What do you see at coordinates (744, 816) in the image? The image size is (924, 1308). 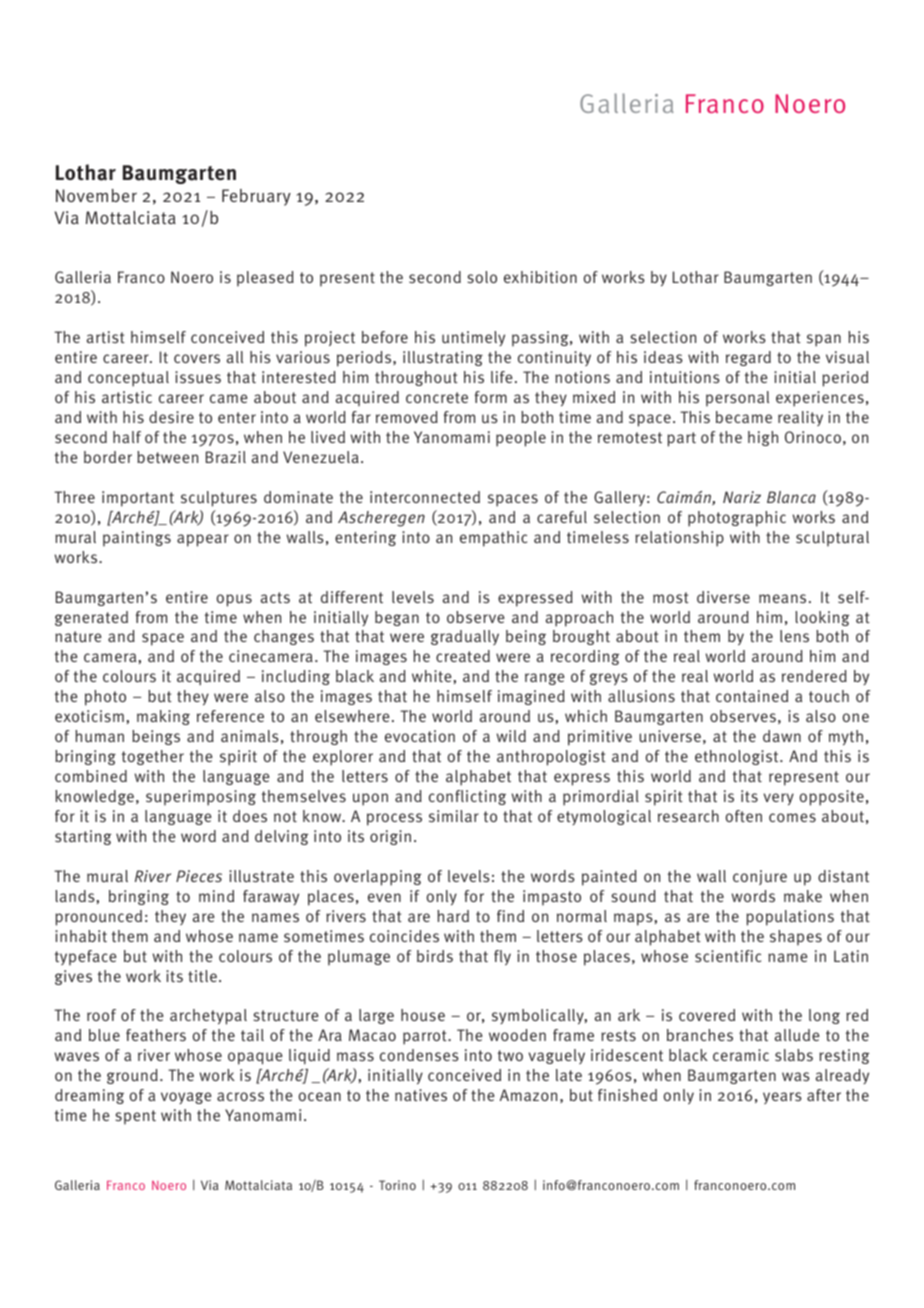 I see `often` at bounding box center [744, 816].
